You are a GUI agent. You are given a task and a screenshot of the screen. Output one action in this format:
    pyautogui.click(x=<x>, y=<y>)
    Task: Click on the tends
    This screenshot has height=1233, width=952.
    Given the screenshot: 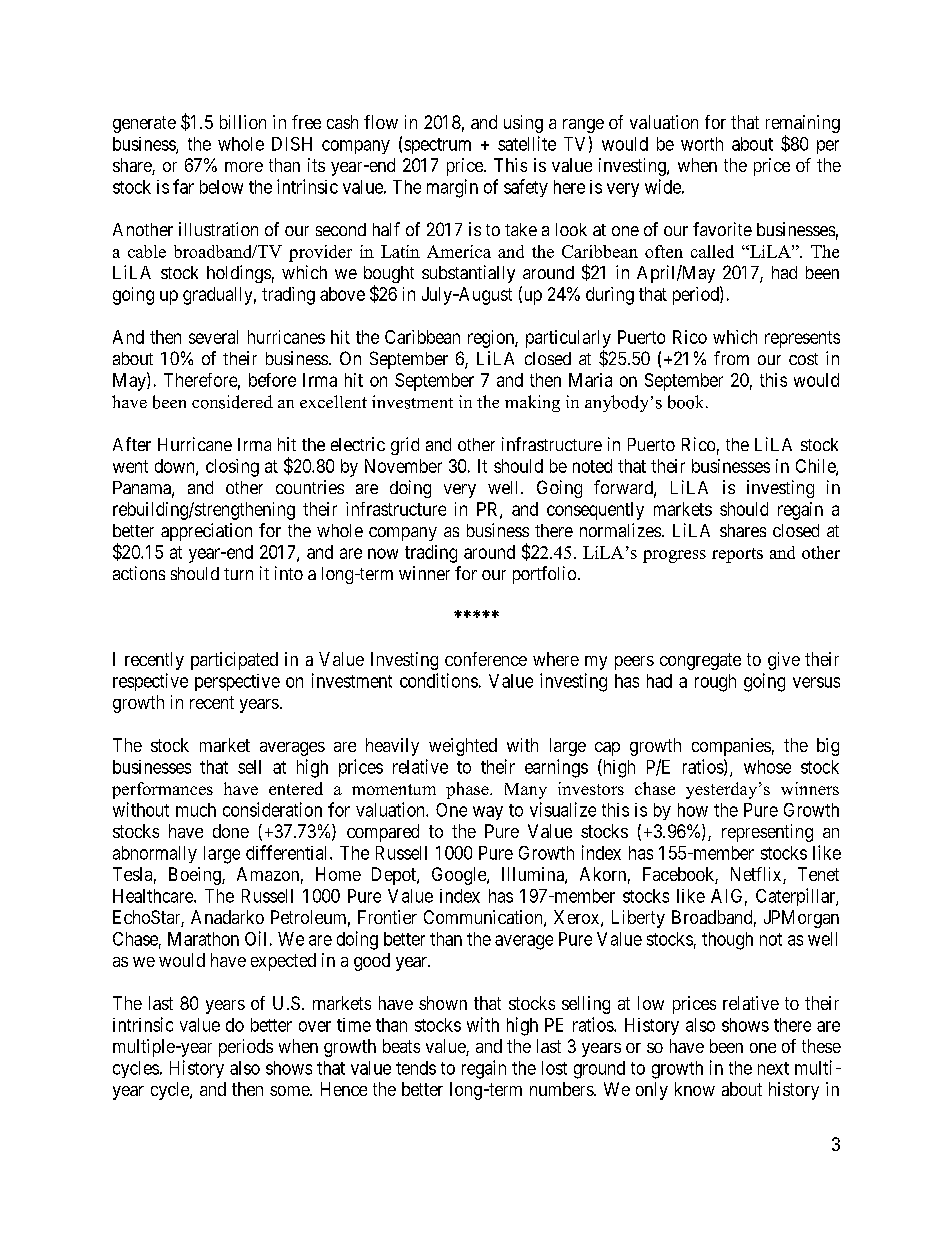 What is the action you would take?
    pyautogui.click(x=416, y=1068)
